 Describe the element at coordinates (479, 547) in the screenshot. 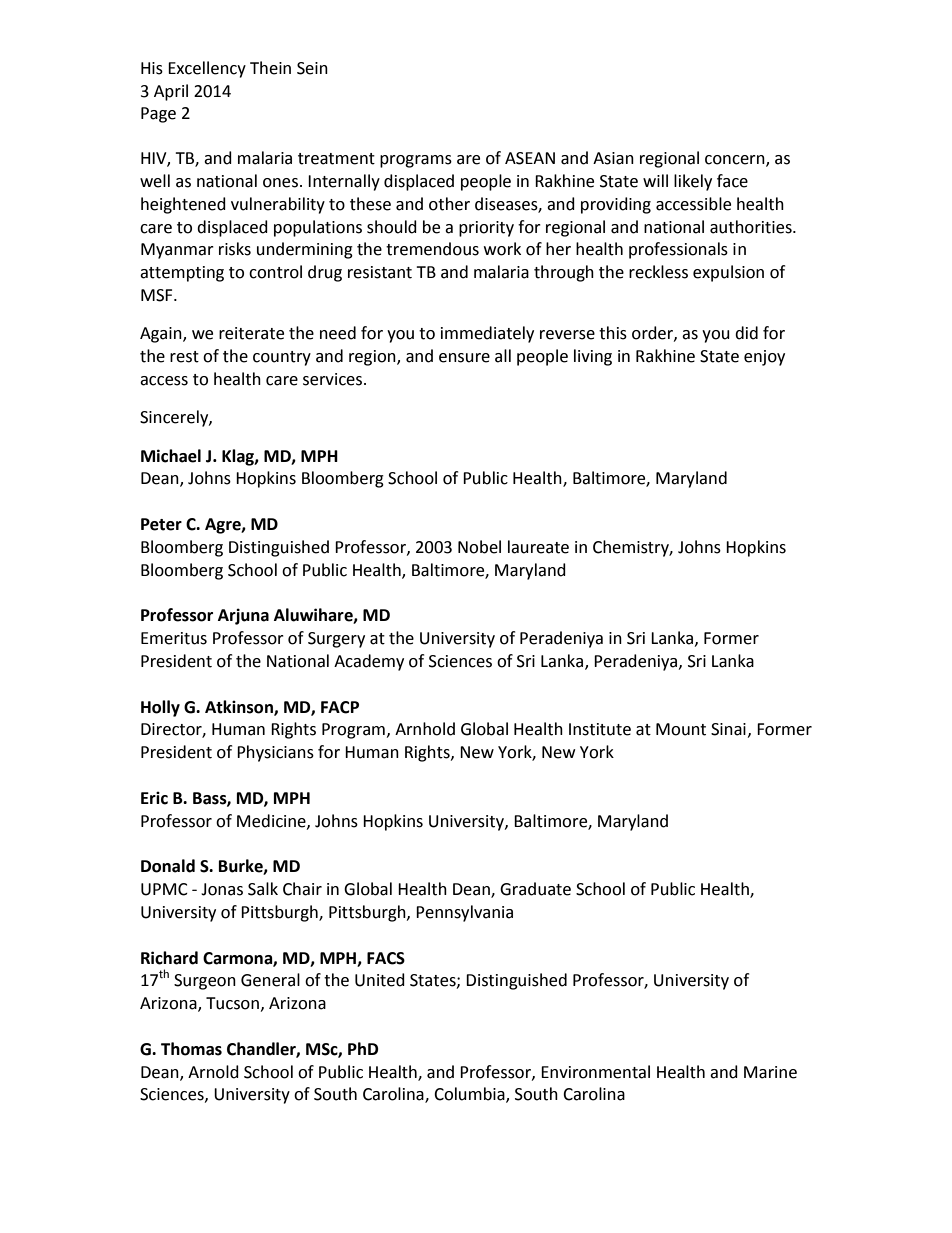

I see `Nobel` at that location.
